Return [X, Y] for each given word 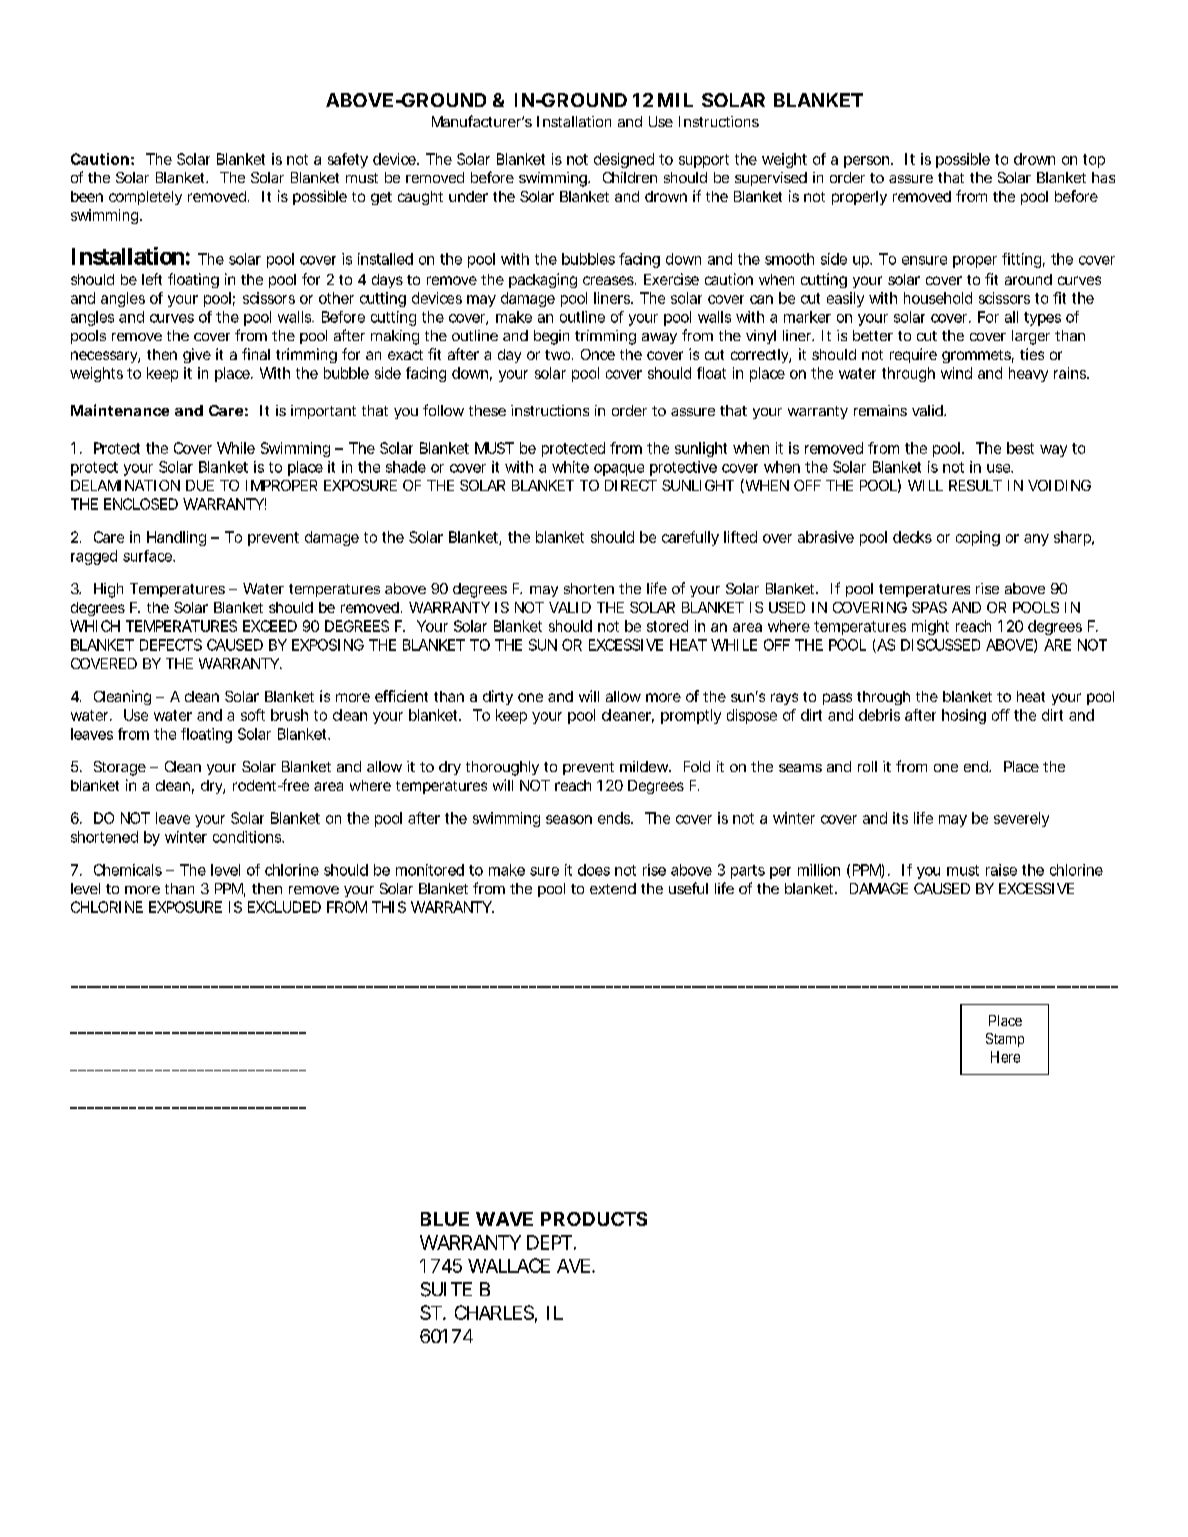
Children [630, 177]
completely [145, 198]
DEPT [549, 1242]
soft [253, 715]
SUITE [446, 1289]
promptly [691, 716]
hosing [964, 716]
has [1103, 177]
